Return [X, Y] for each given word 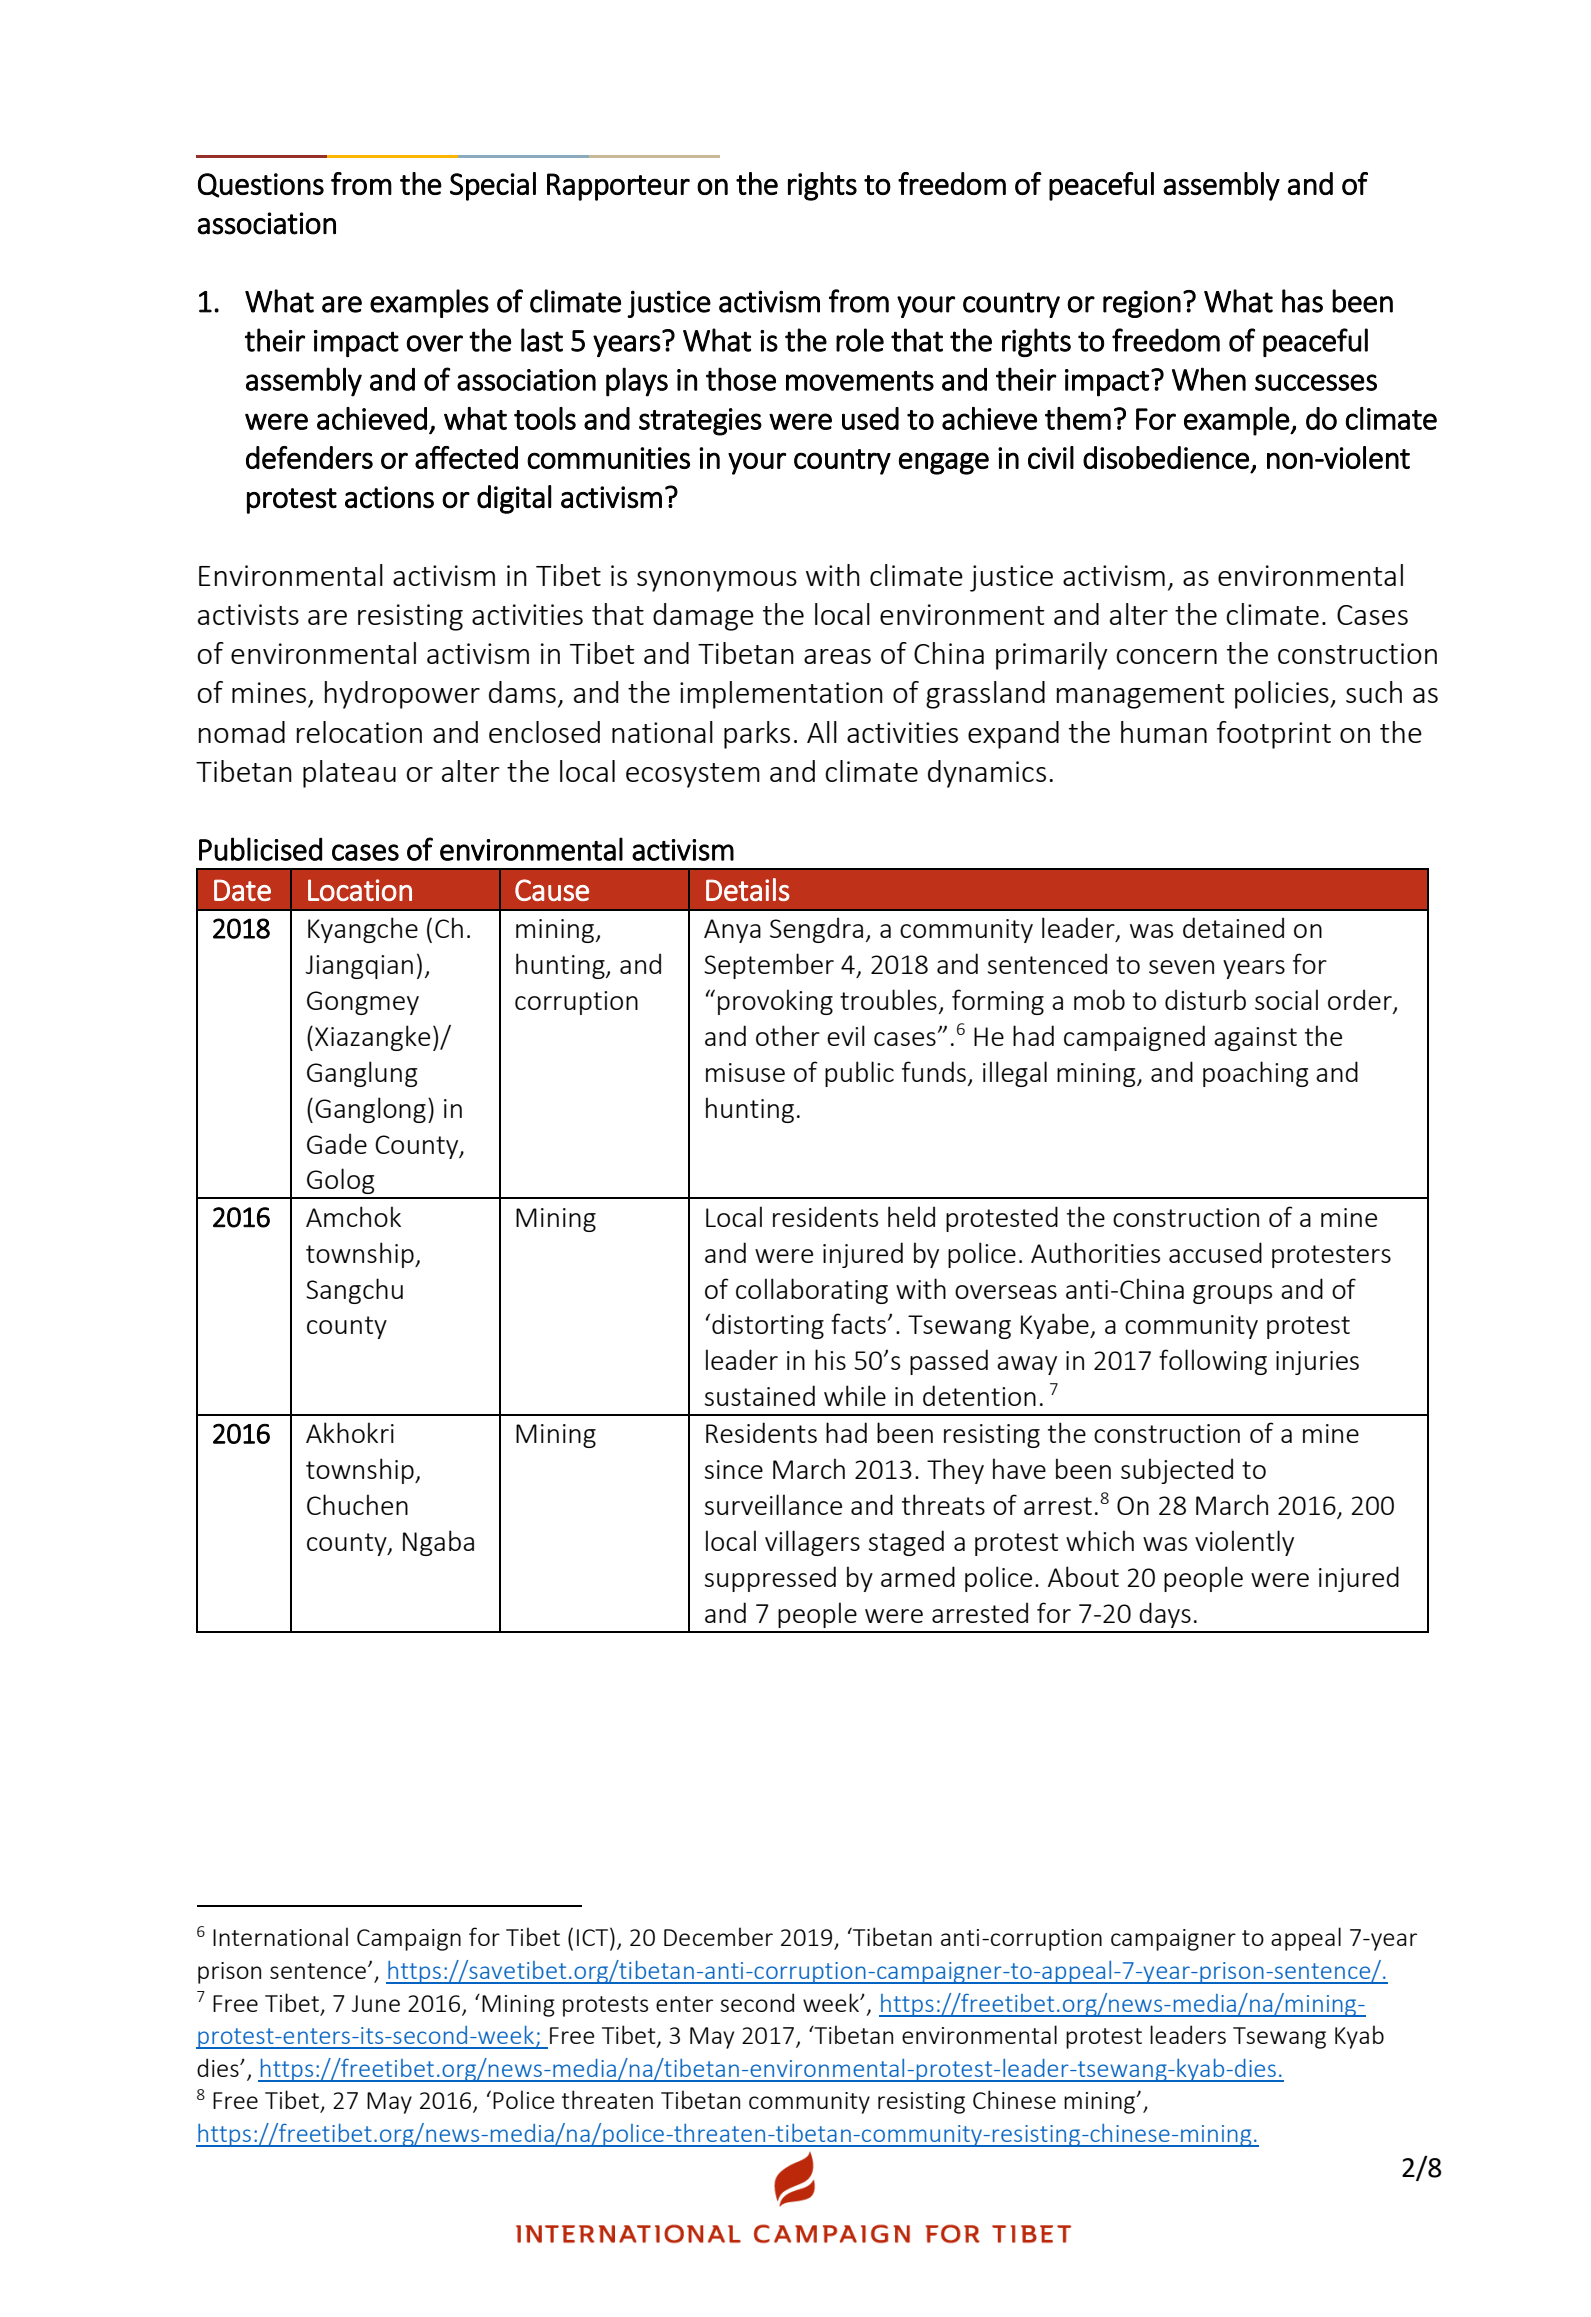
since [734, 1469]
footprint [1274, 735]
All [822, 732]
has [1302, 301]
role [860, 340]
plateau [349, 774]
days [1165, 1615]
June [375, 2003]
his [830, 1359]
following [1213, 1362]
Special [493, 186]
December [718, 1936]
